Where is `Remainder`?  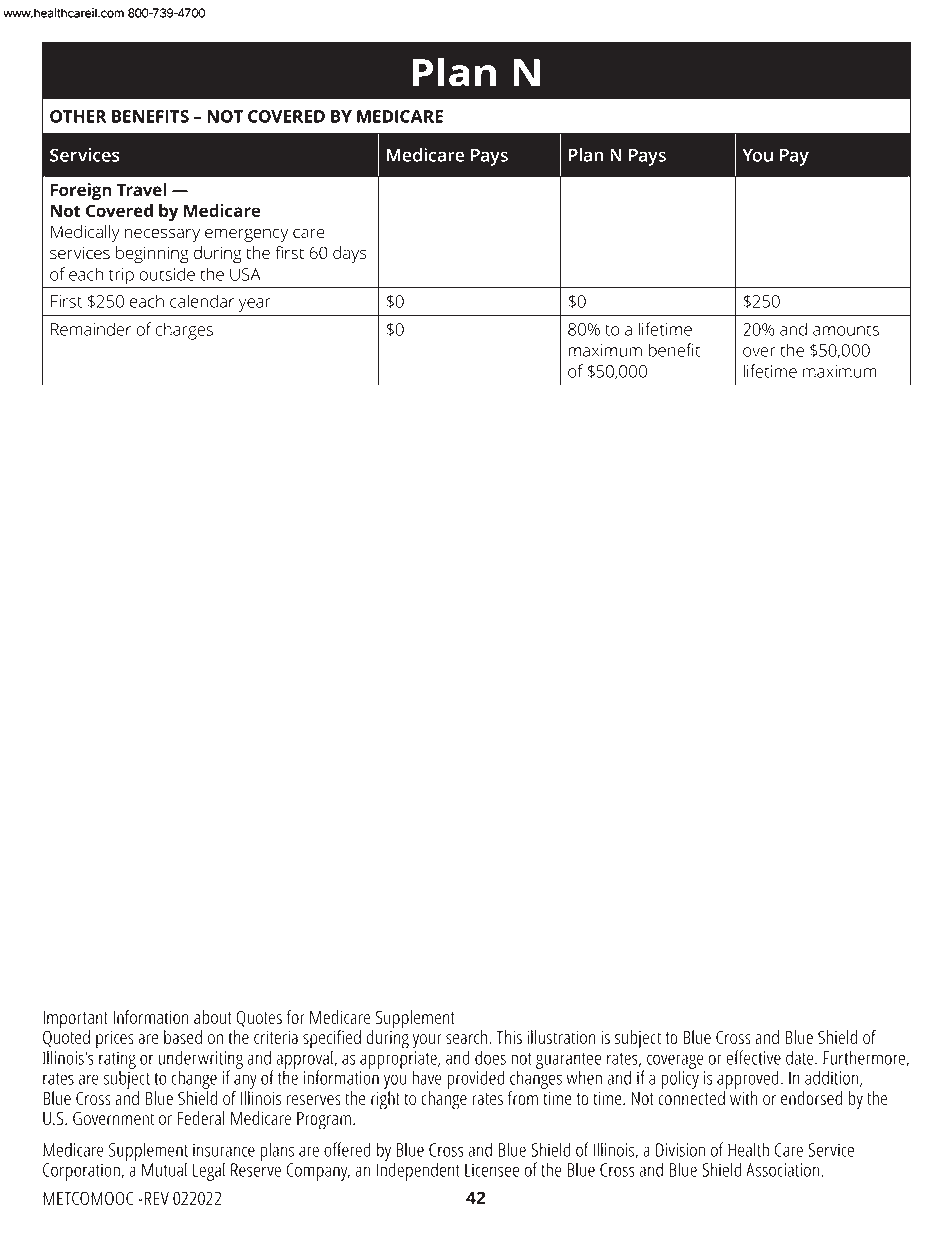 Remainder is located at coordinates (91, 329).
